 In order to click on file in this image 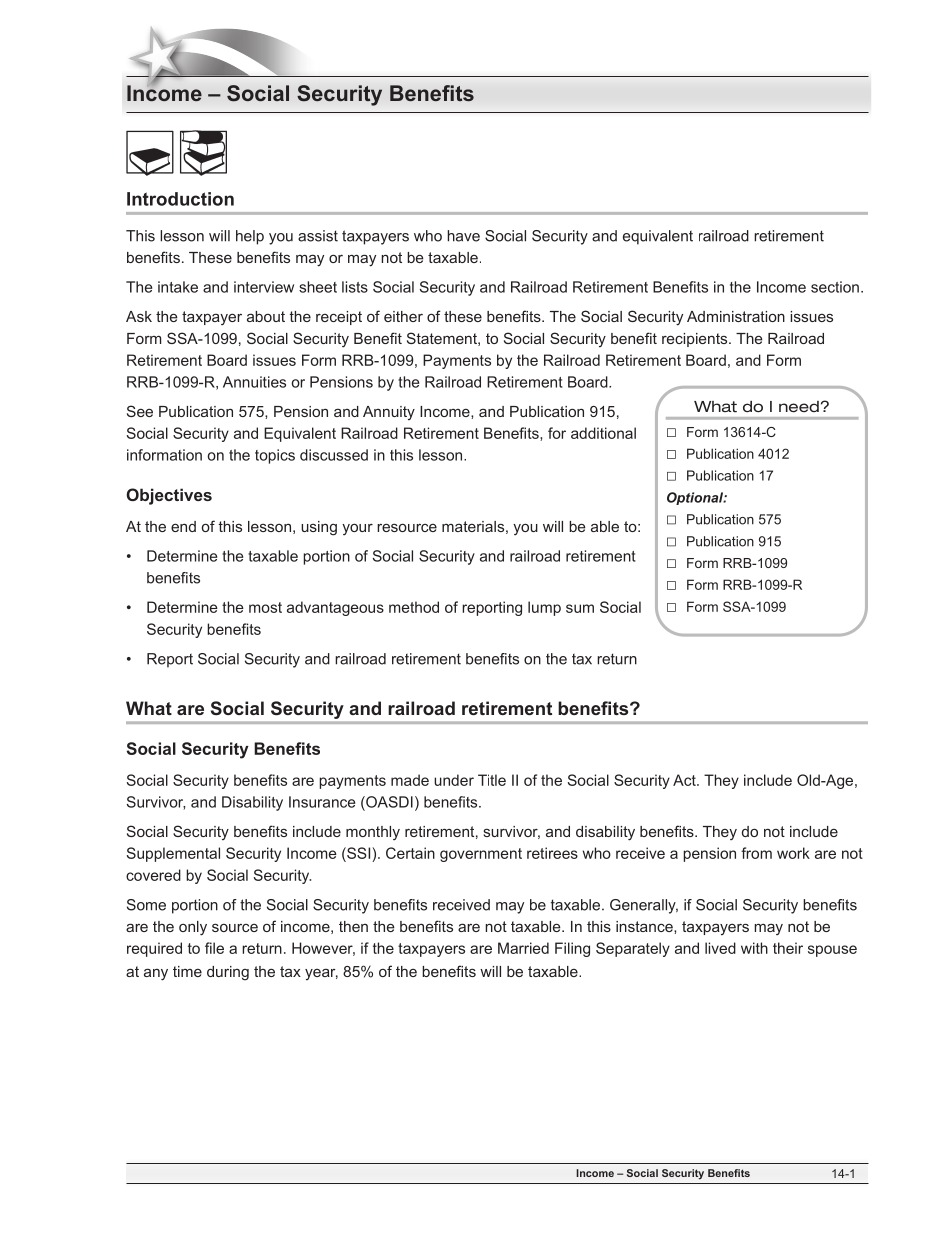, I will do `click(214, 948)`.
